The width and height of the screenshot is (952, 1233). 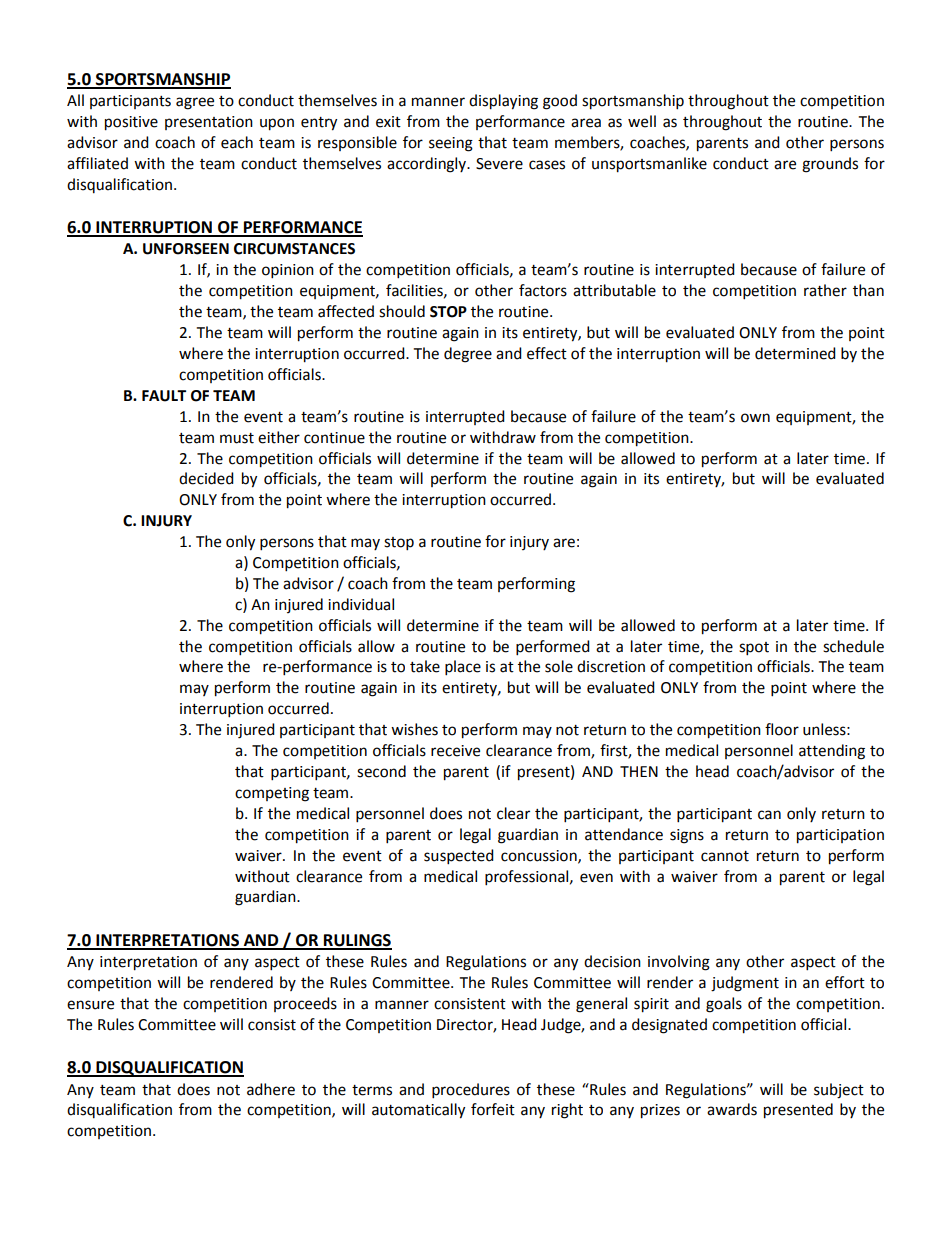 I want to click on agree, so click(x=195, y=103).
